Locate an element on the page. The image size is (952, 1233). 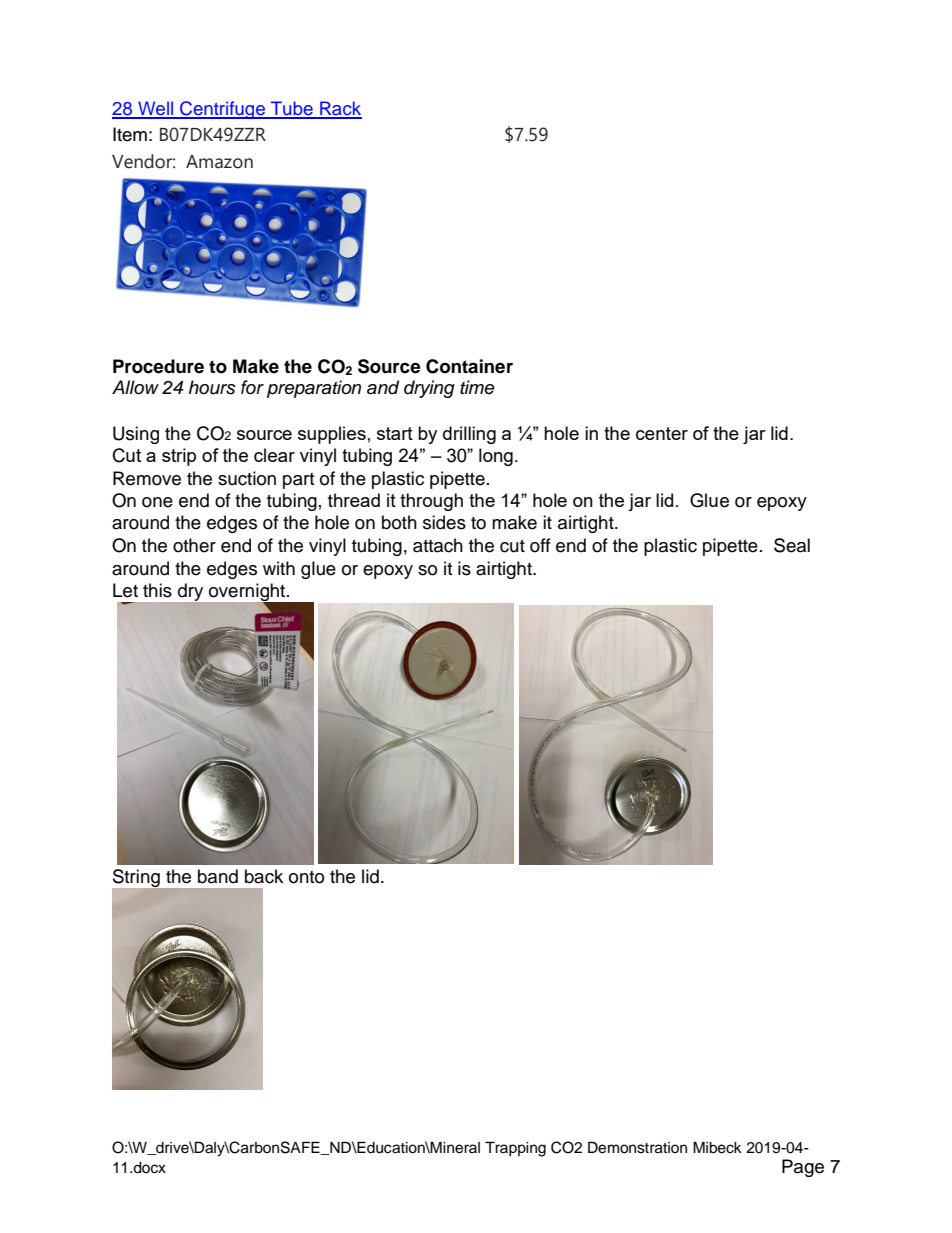
center is located at coordinates (662, 433).
